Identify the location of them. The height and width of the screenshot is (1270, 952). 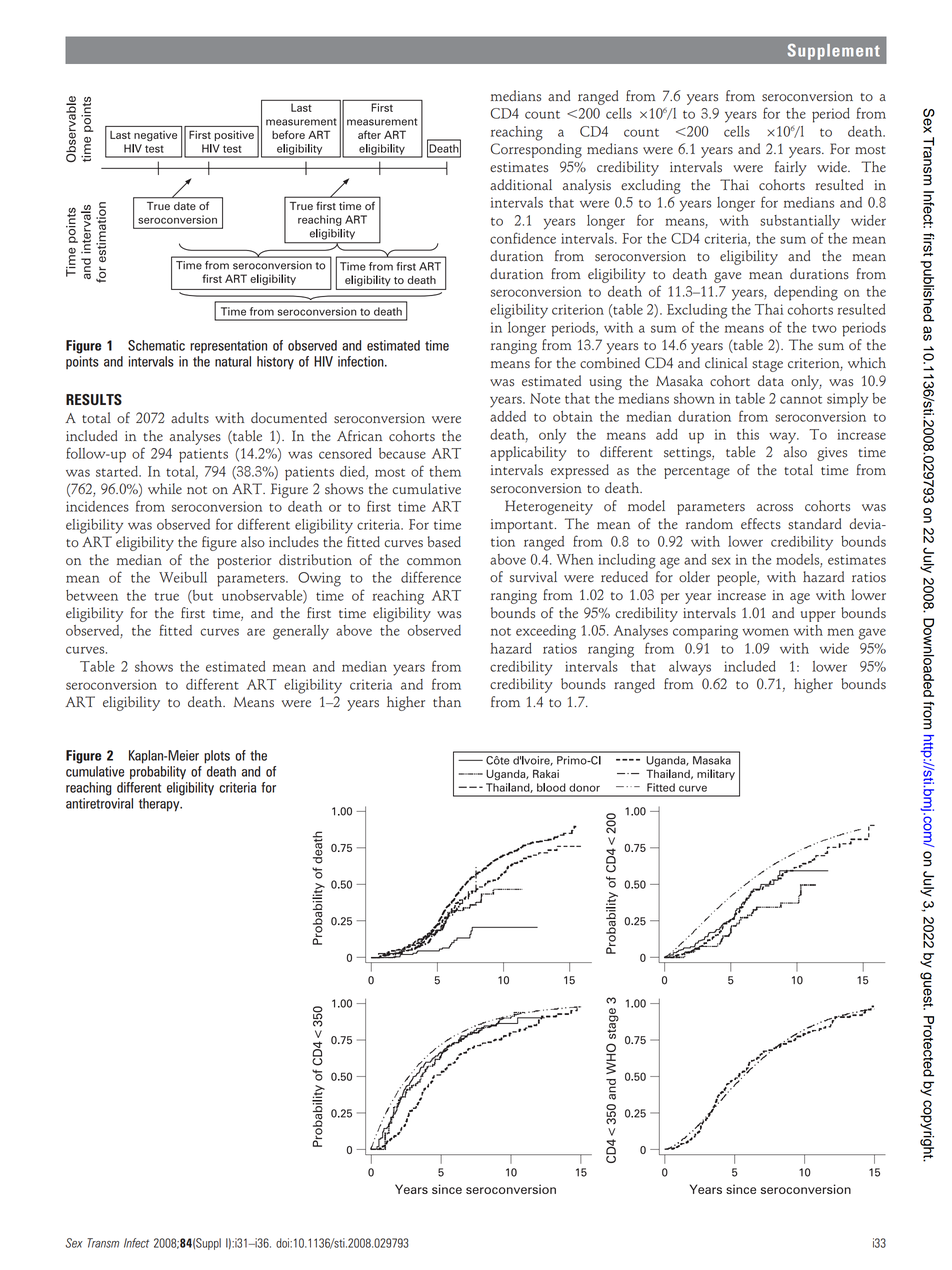
(445, 471).
